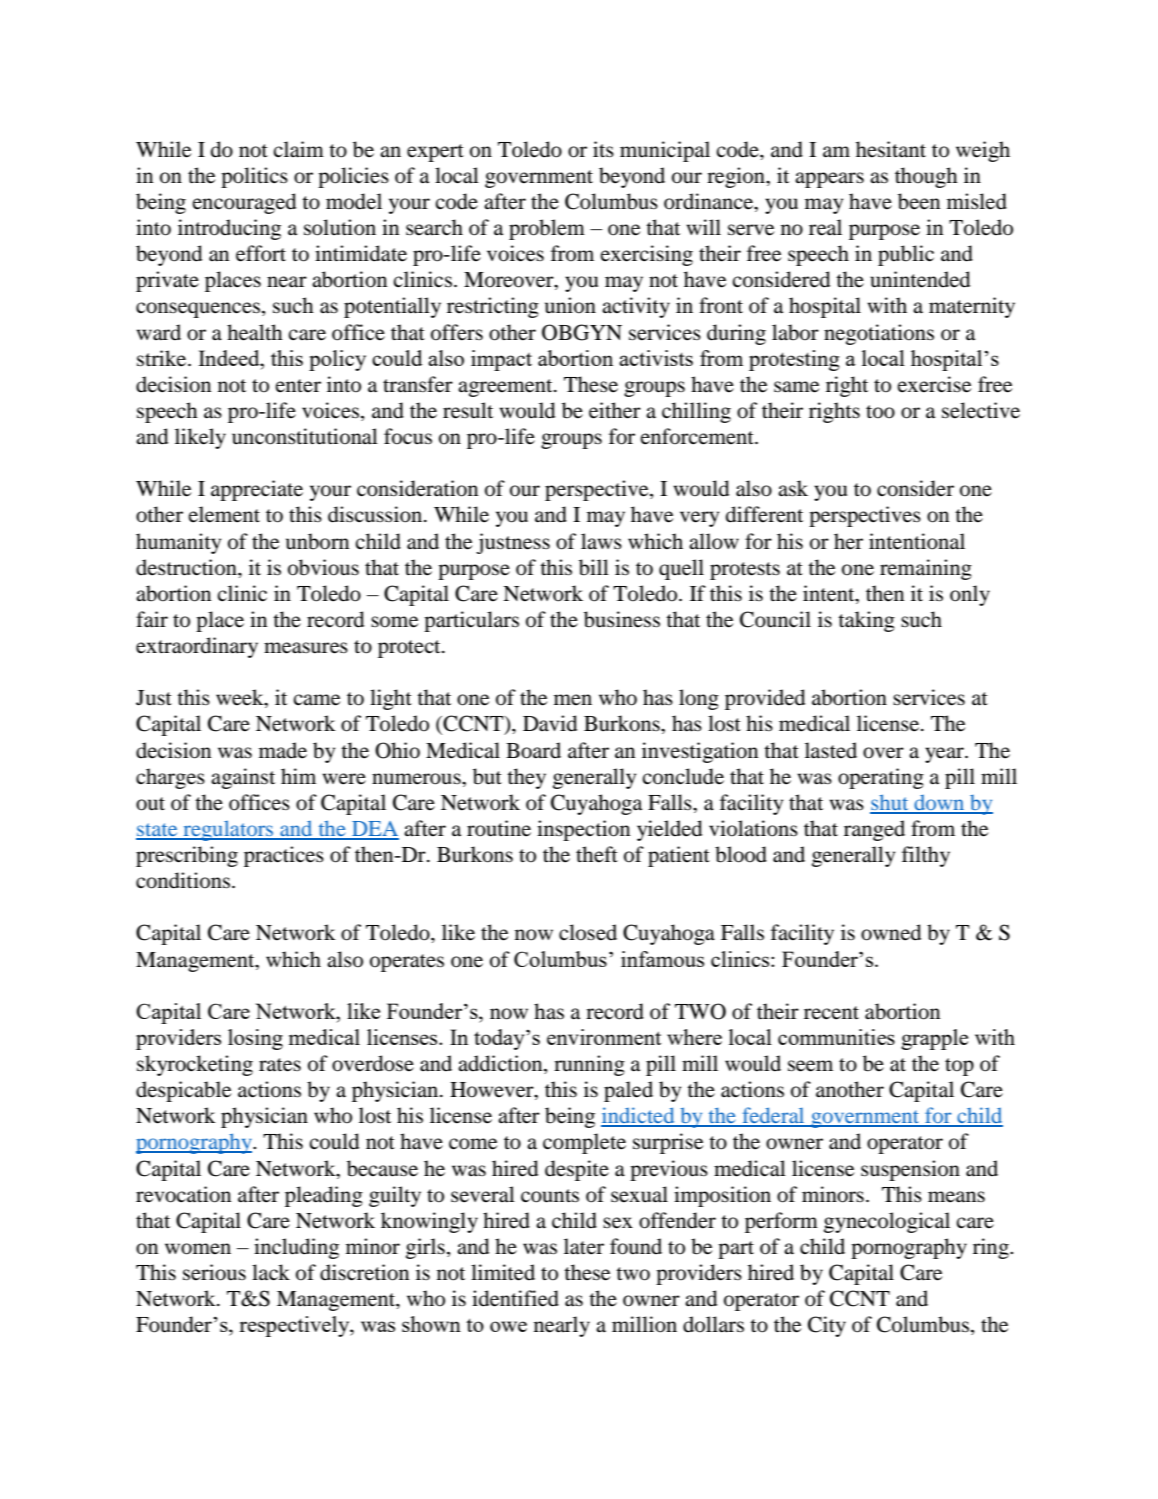 The width and height of the screenshot is (1158, 1499). Describe the element at coordinates (515, 1298) in the screenshot. I see `identified` at that location.
